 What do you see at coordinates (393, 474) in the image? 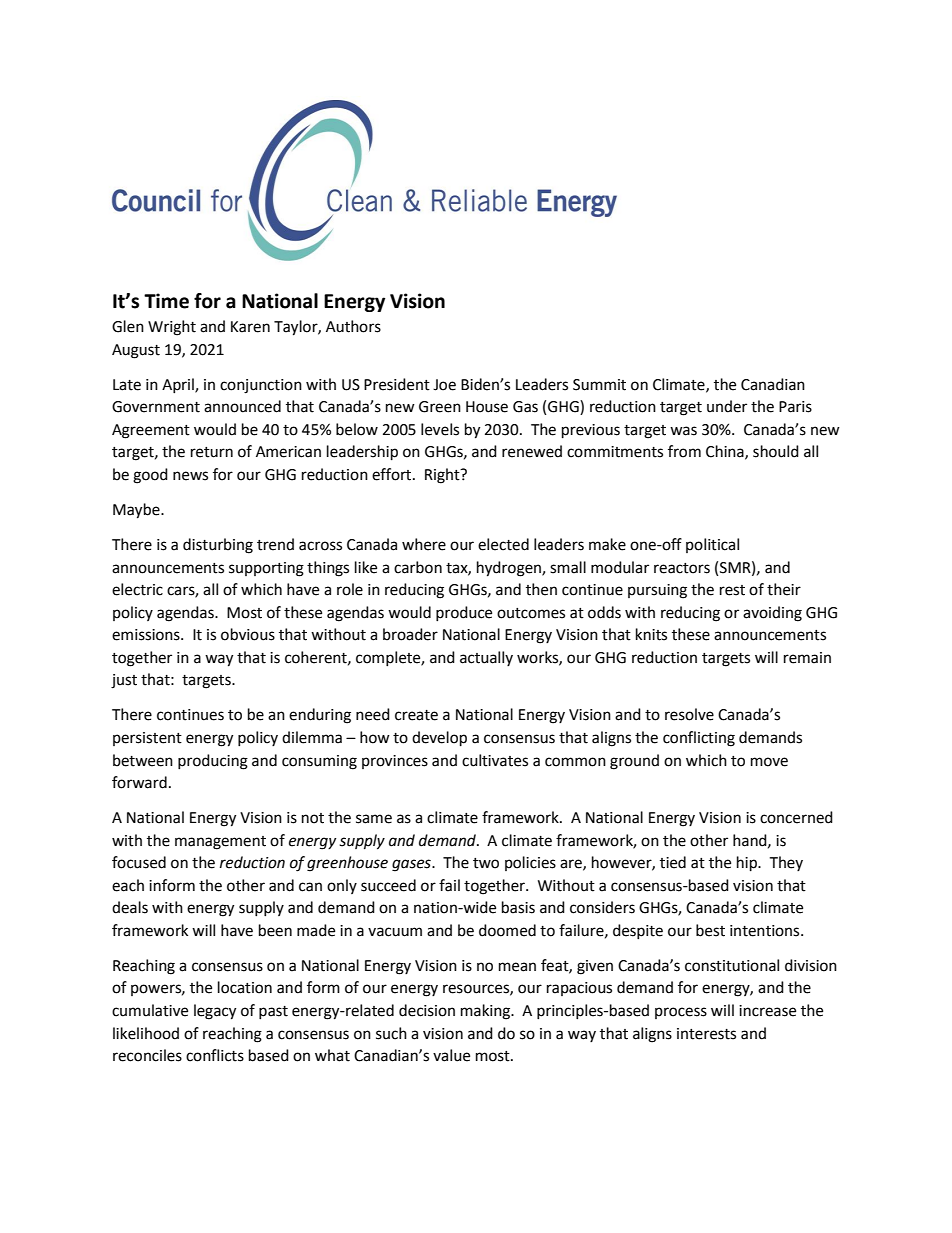
I see `effort` at bounding box center [393, 474].
